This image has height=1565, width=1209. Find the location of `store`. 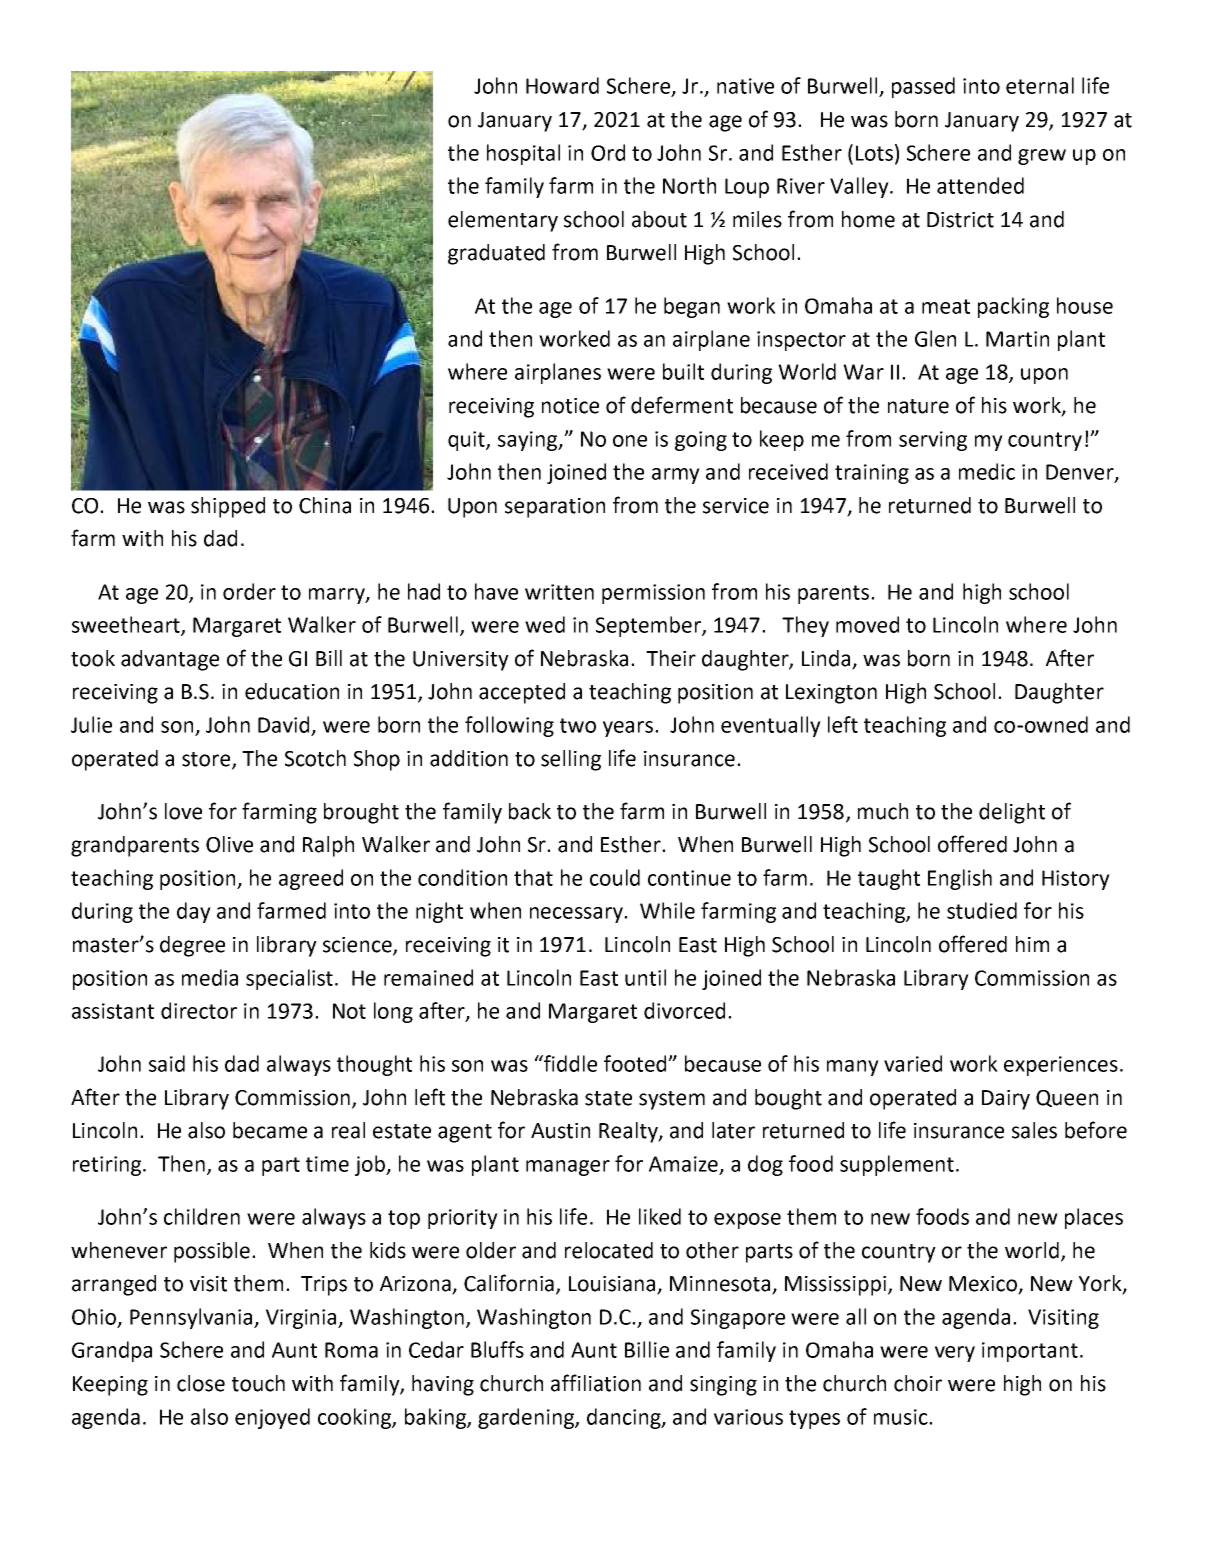

store is located at coordinates (207, 760).
